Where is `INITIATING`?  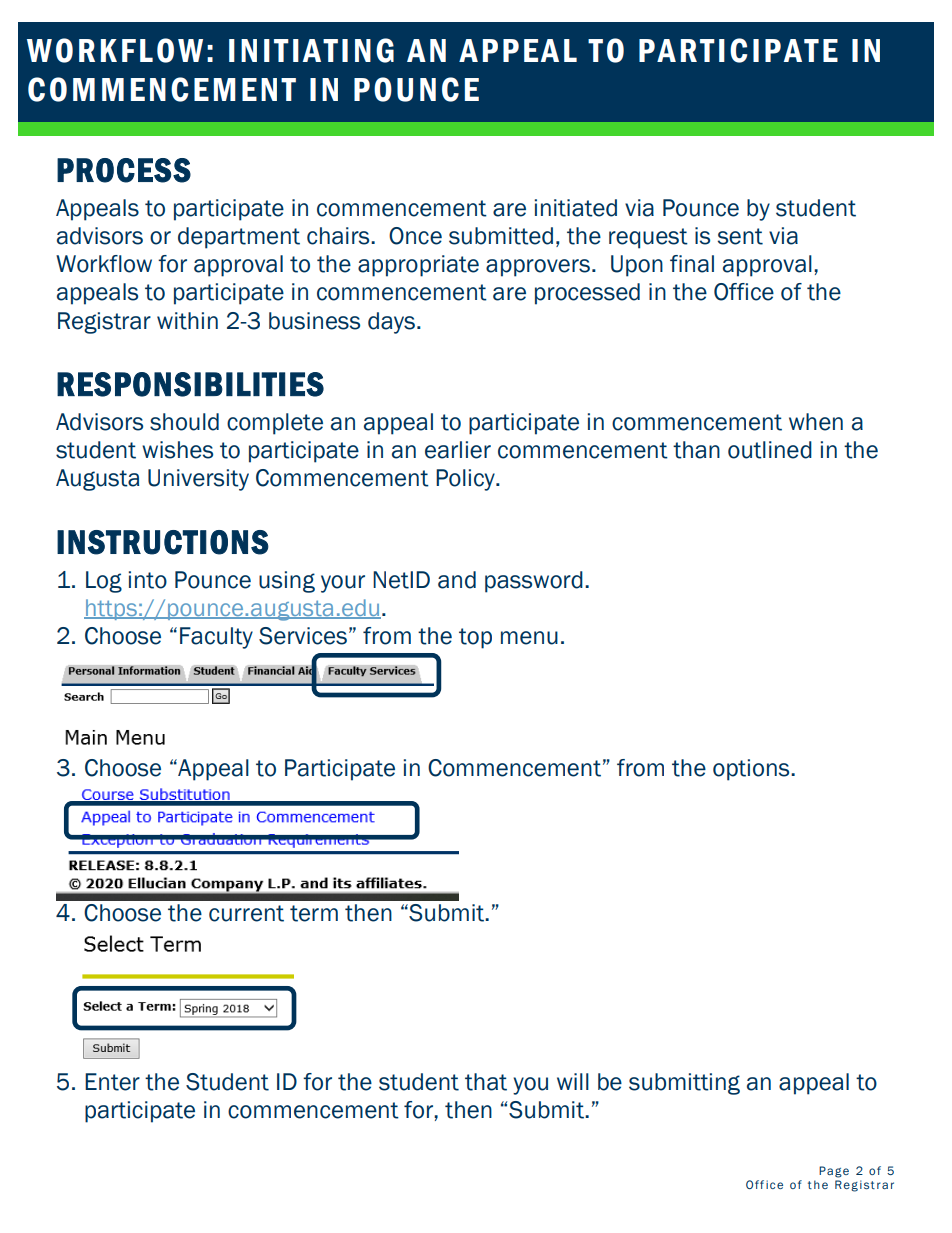 INITIATING is located at coordinates (311, 50).
